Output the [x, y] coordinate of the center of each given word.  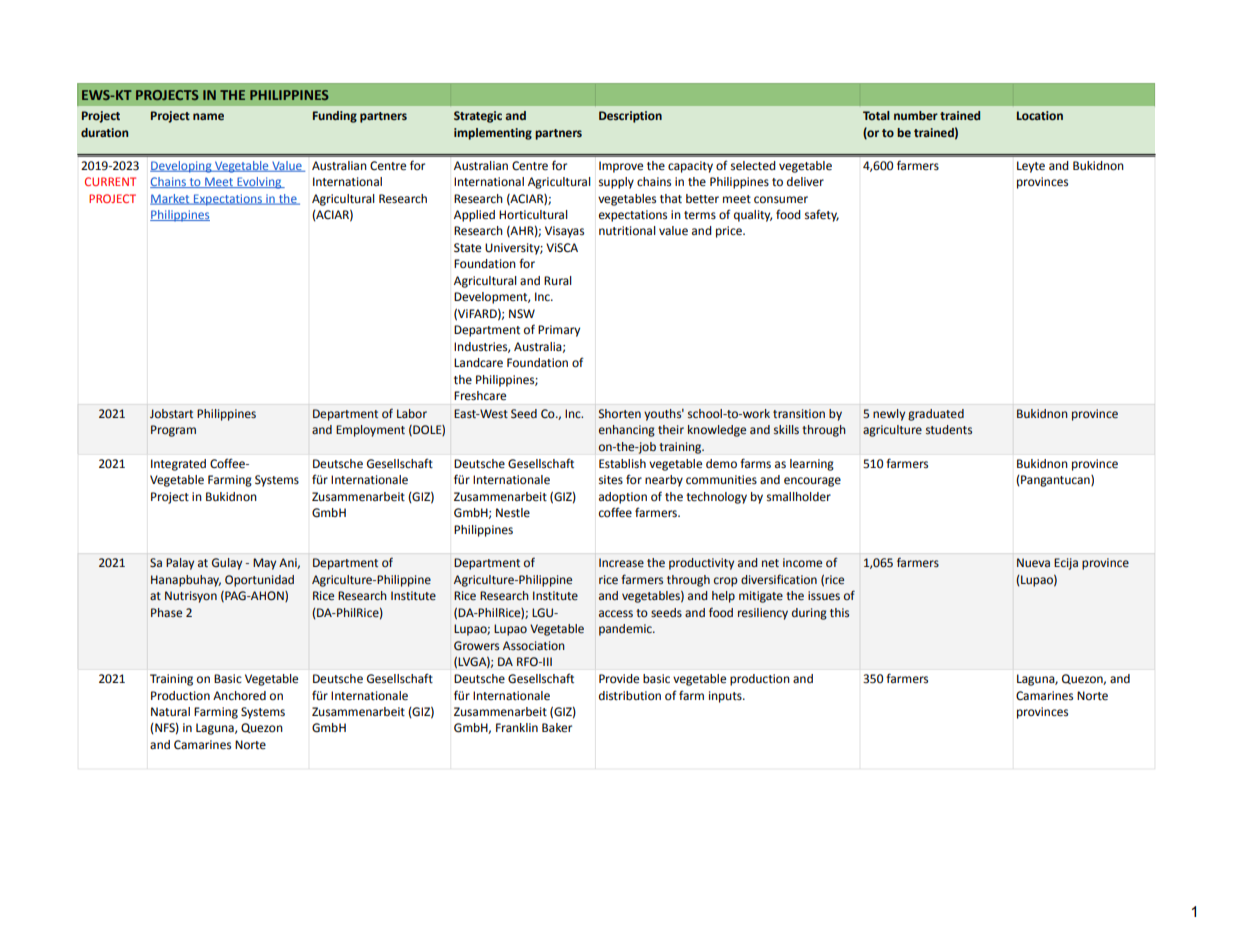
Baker [557, 728]
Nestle [513, 513]
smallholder [799, 497]
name [208, 116]
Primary [559, 331]
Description [630, 117]
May [264, 564]
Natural [170, 711]
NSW [522, 314]
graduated [936, 415]
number [916, 115]
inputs [726, 697]
